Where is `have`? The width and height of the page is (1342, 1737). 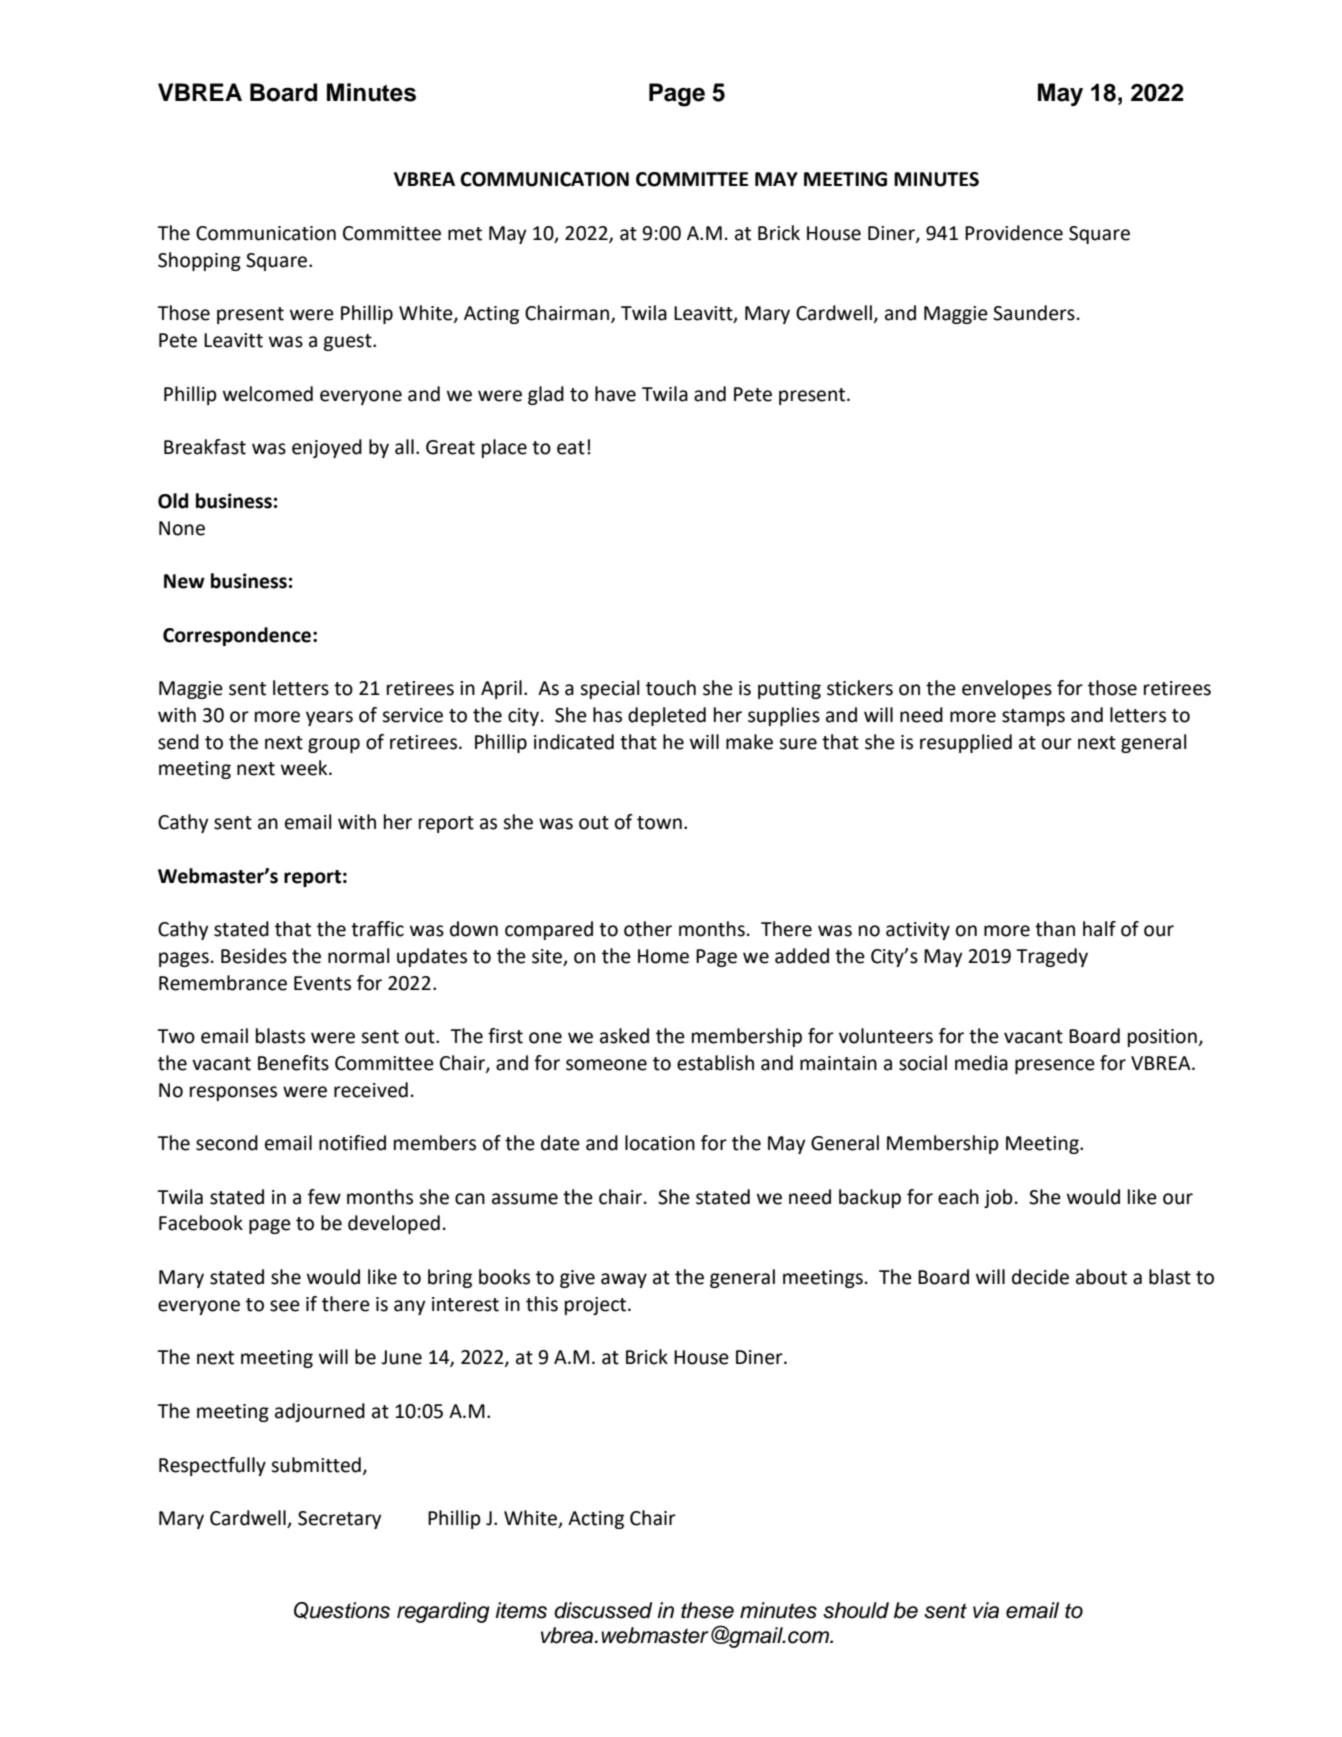
have is located at coordinates (615, 394).
